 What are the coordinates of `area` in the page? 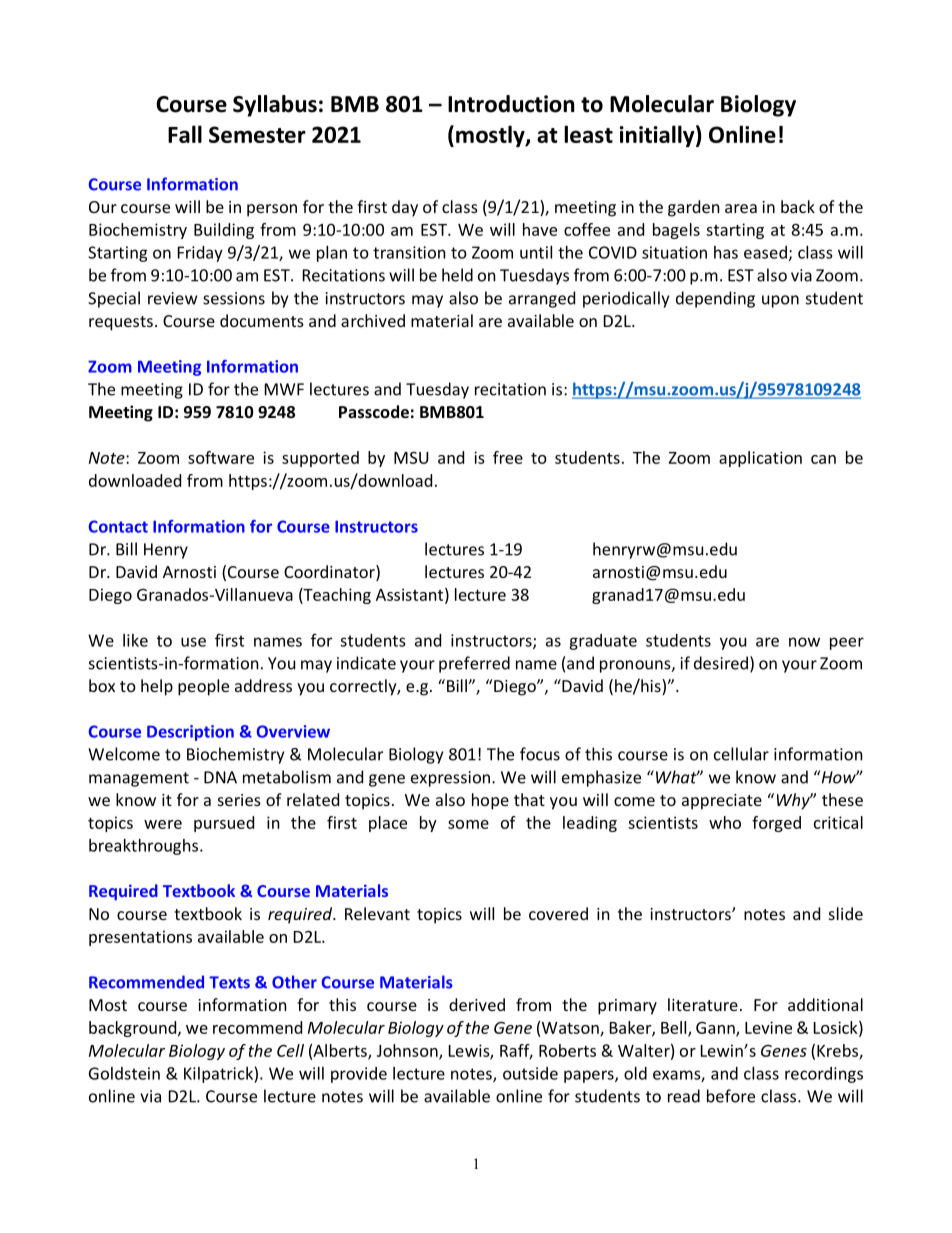 It's located at (741, 208).
